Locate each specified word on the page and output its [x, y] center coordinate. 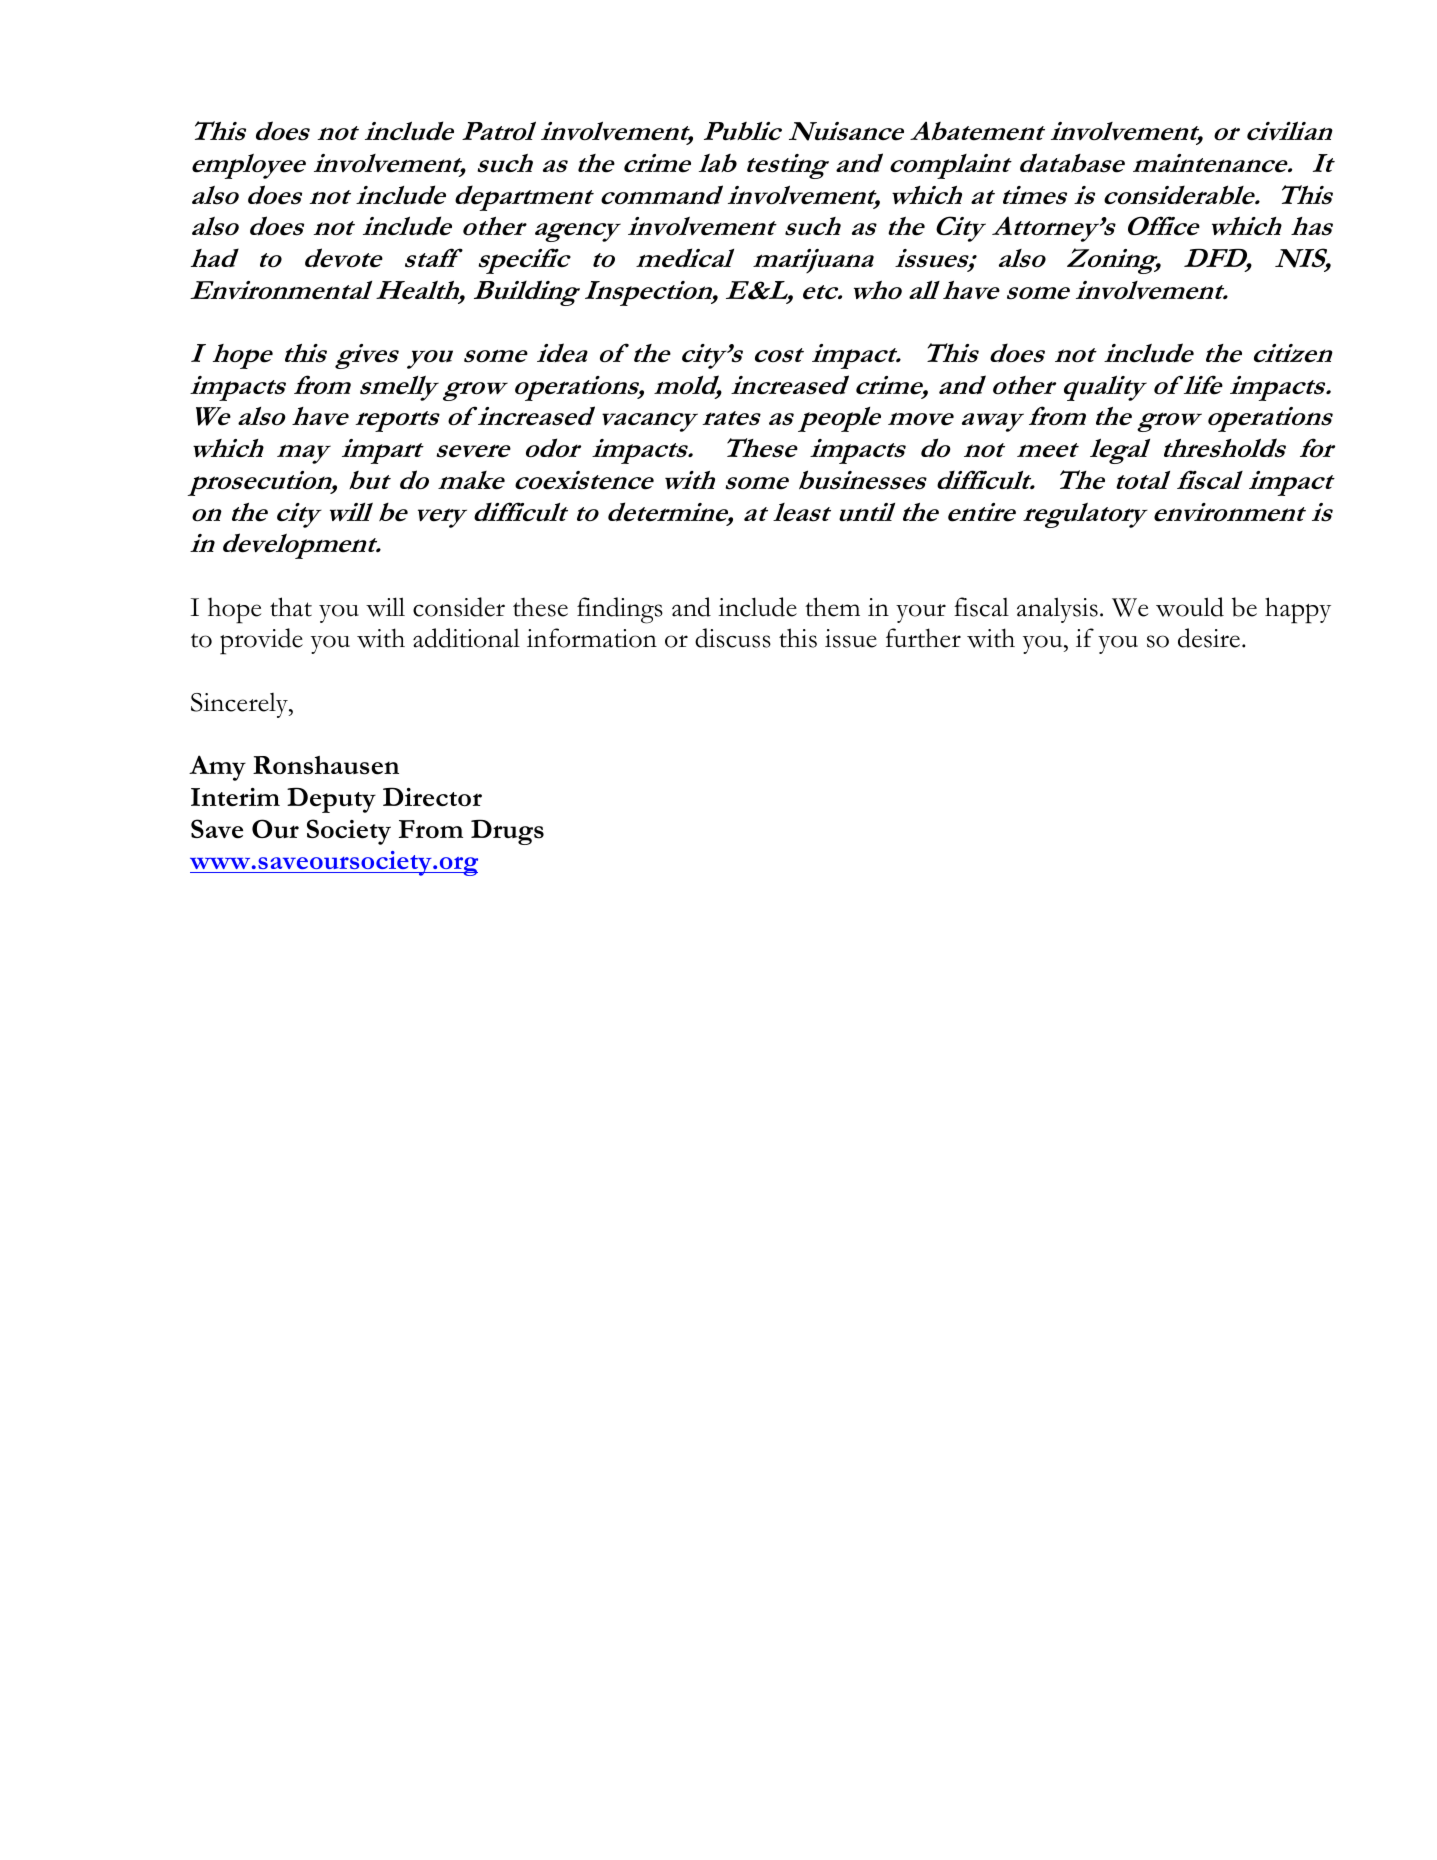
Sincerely [240, 705]
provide [261, 641]
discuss [733, 638]
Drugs [507, 832]
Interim [235, 797]
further [923, 638]
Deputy [331, 800]
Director [432, 797]
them [832, 607]
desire [1209, 638]
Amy [217, 768]
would [1190, 607]
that [291, 607]
